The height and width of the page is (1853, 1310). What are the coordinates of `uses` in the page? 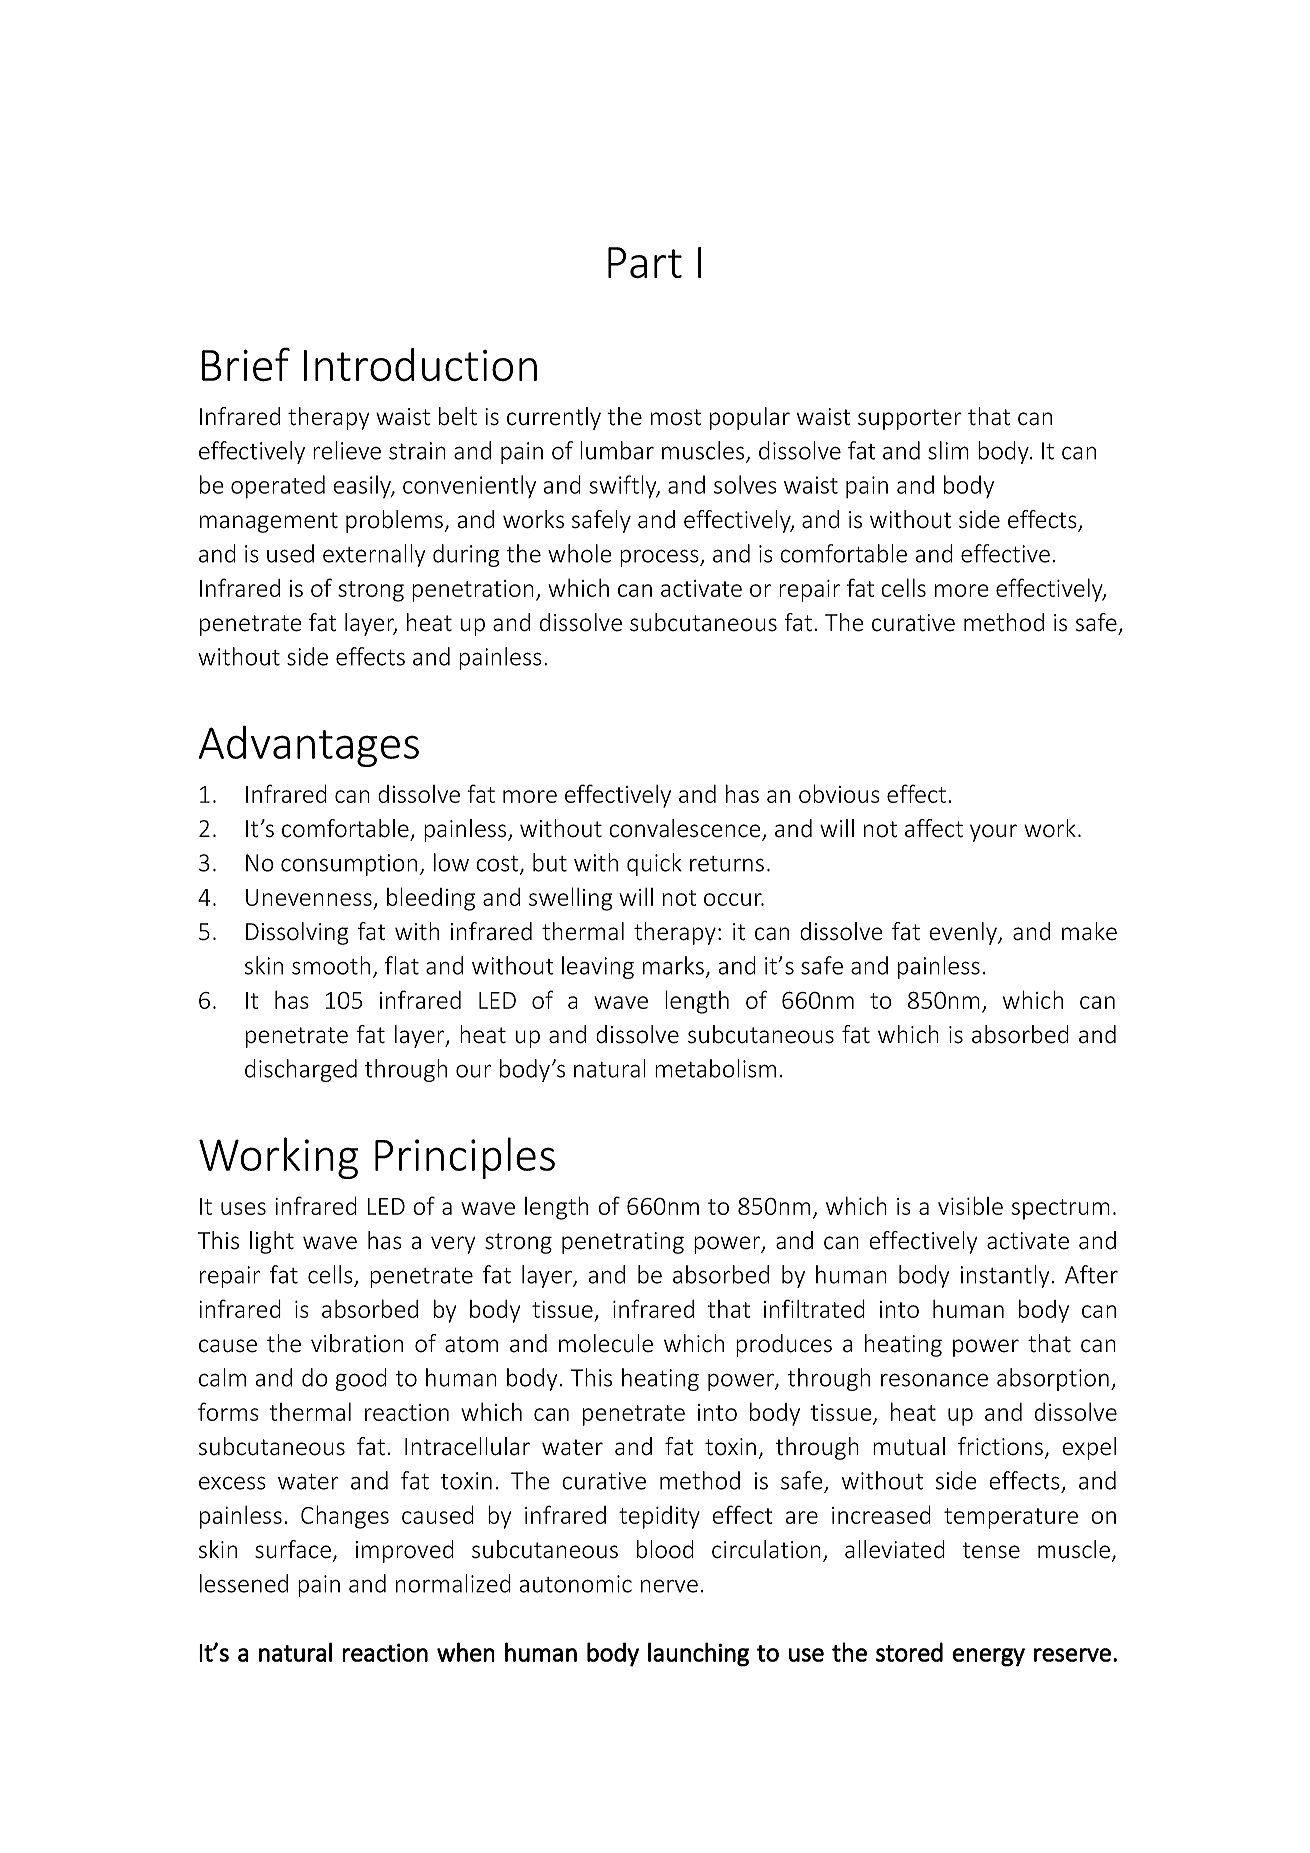 It's located at (243, 1208).
